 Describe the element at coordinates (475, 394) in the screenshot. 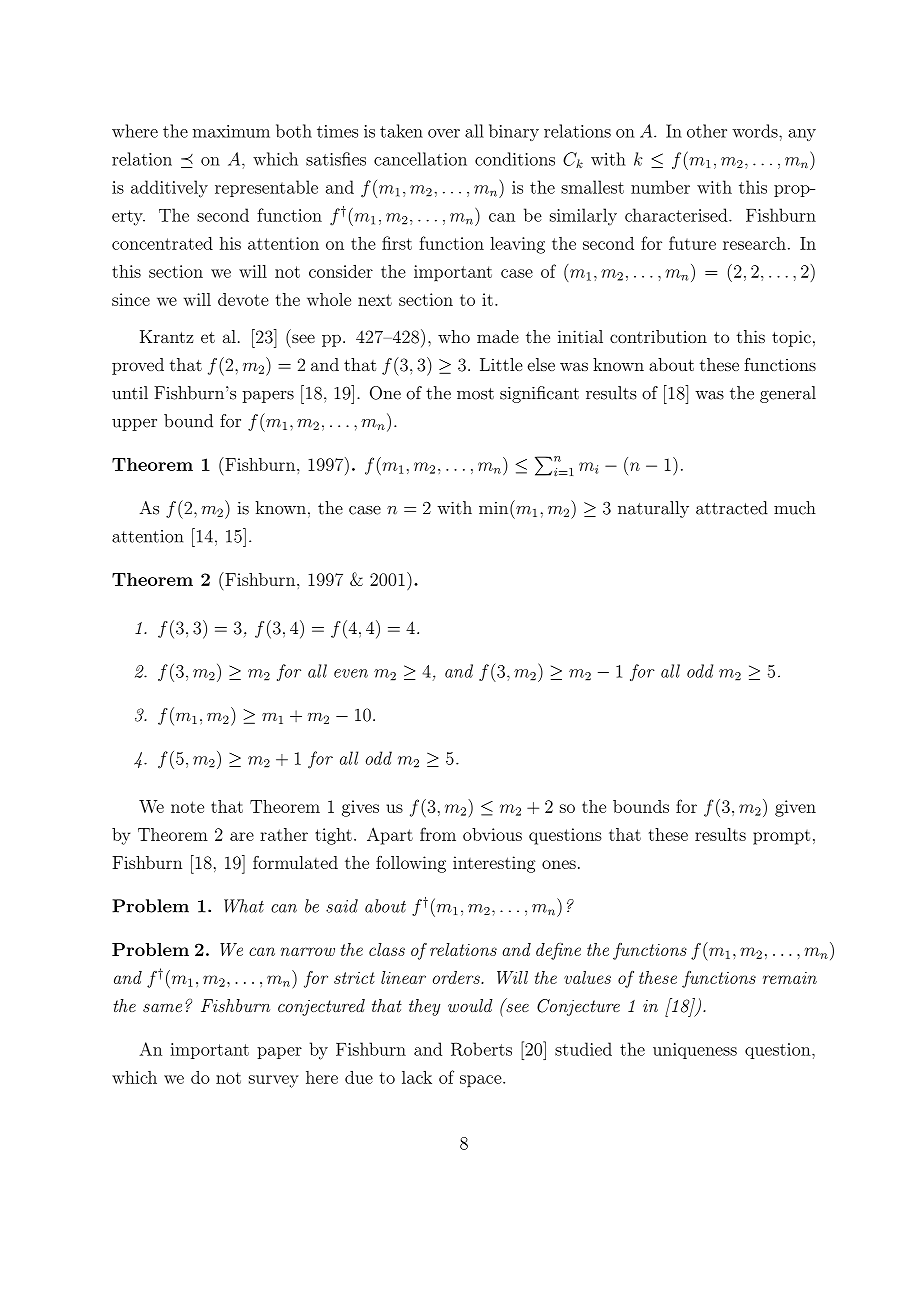

I see `most` at that location.
